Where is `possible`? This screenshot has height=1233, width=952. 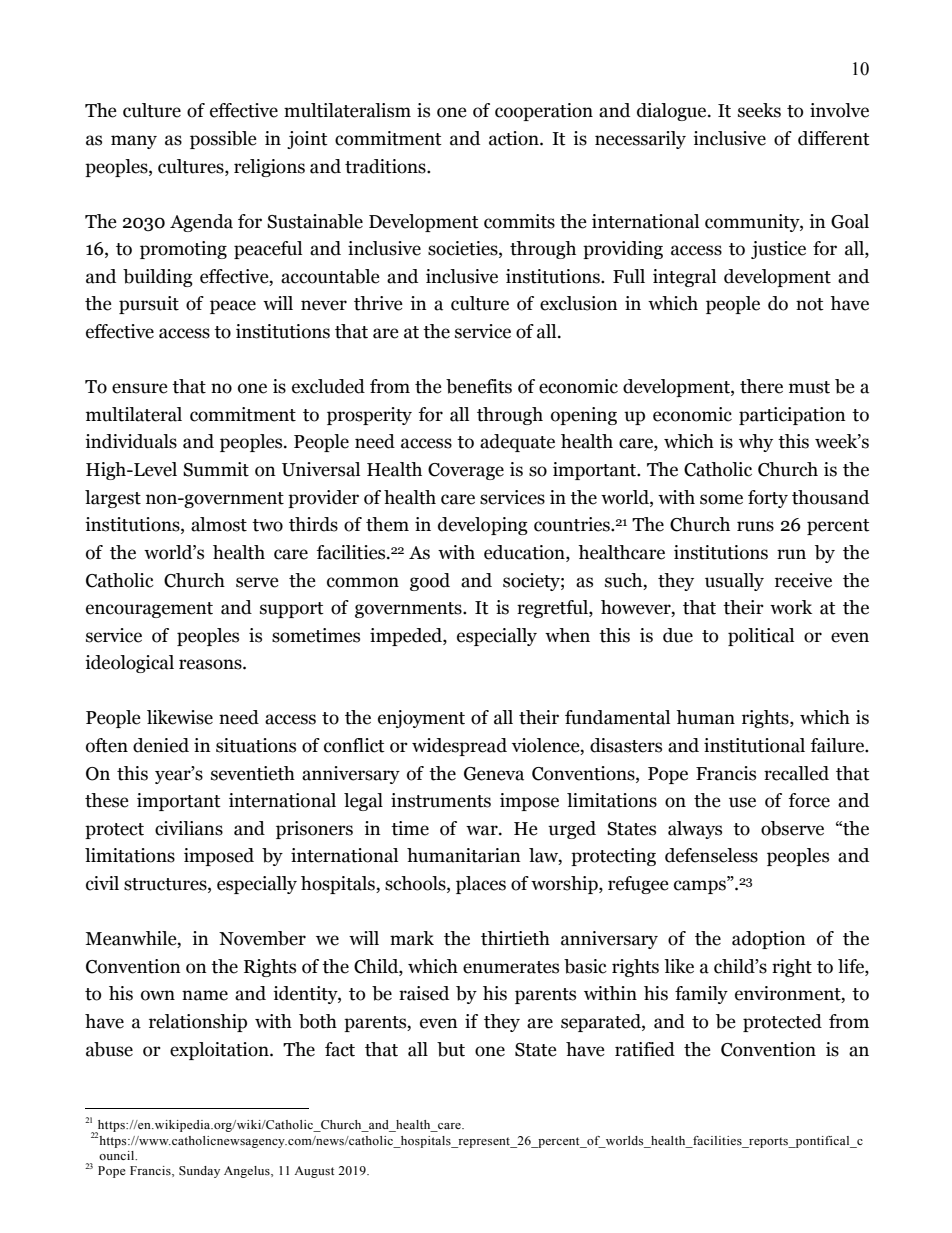
possible is located at coordinates (223, 140).
